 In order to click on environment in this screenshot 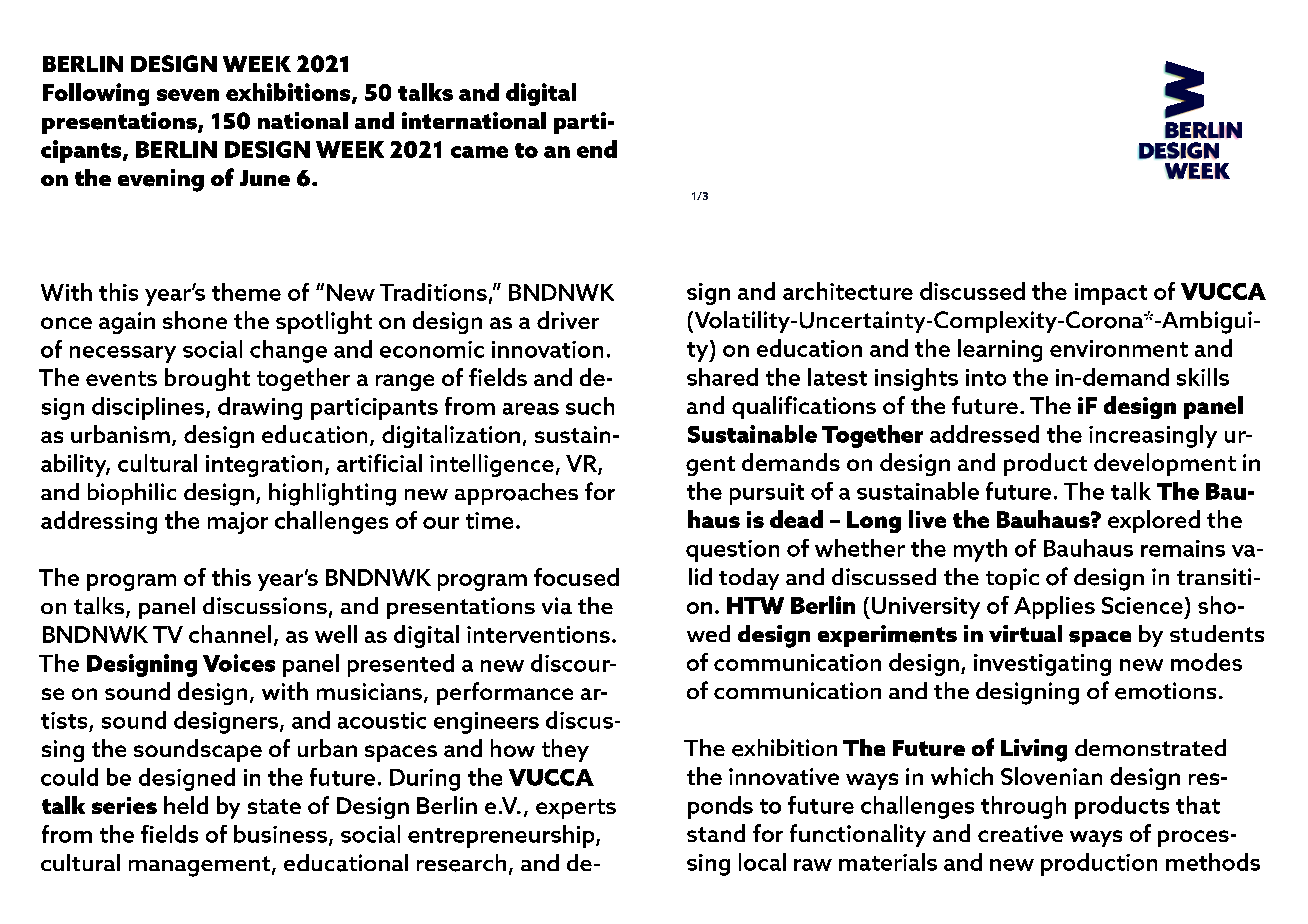, I will do `click(1119, 348)`.
